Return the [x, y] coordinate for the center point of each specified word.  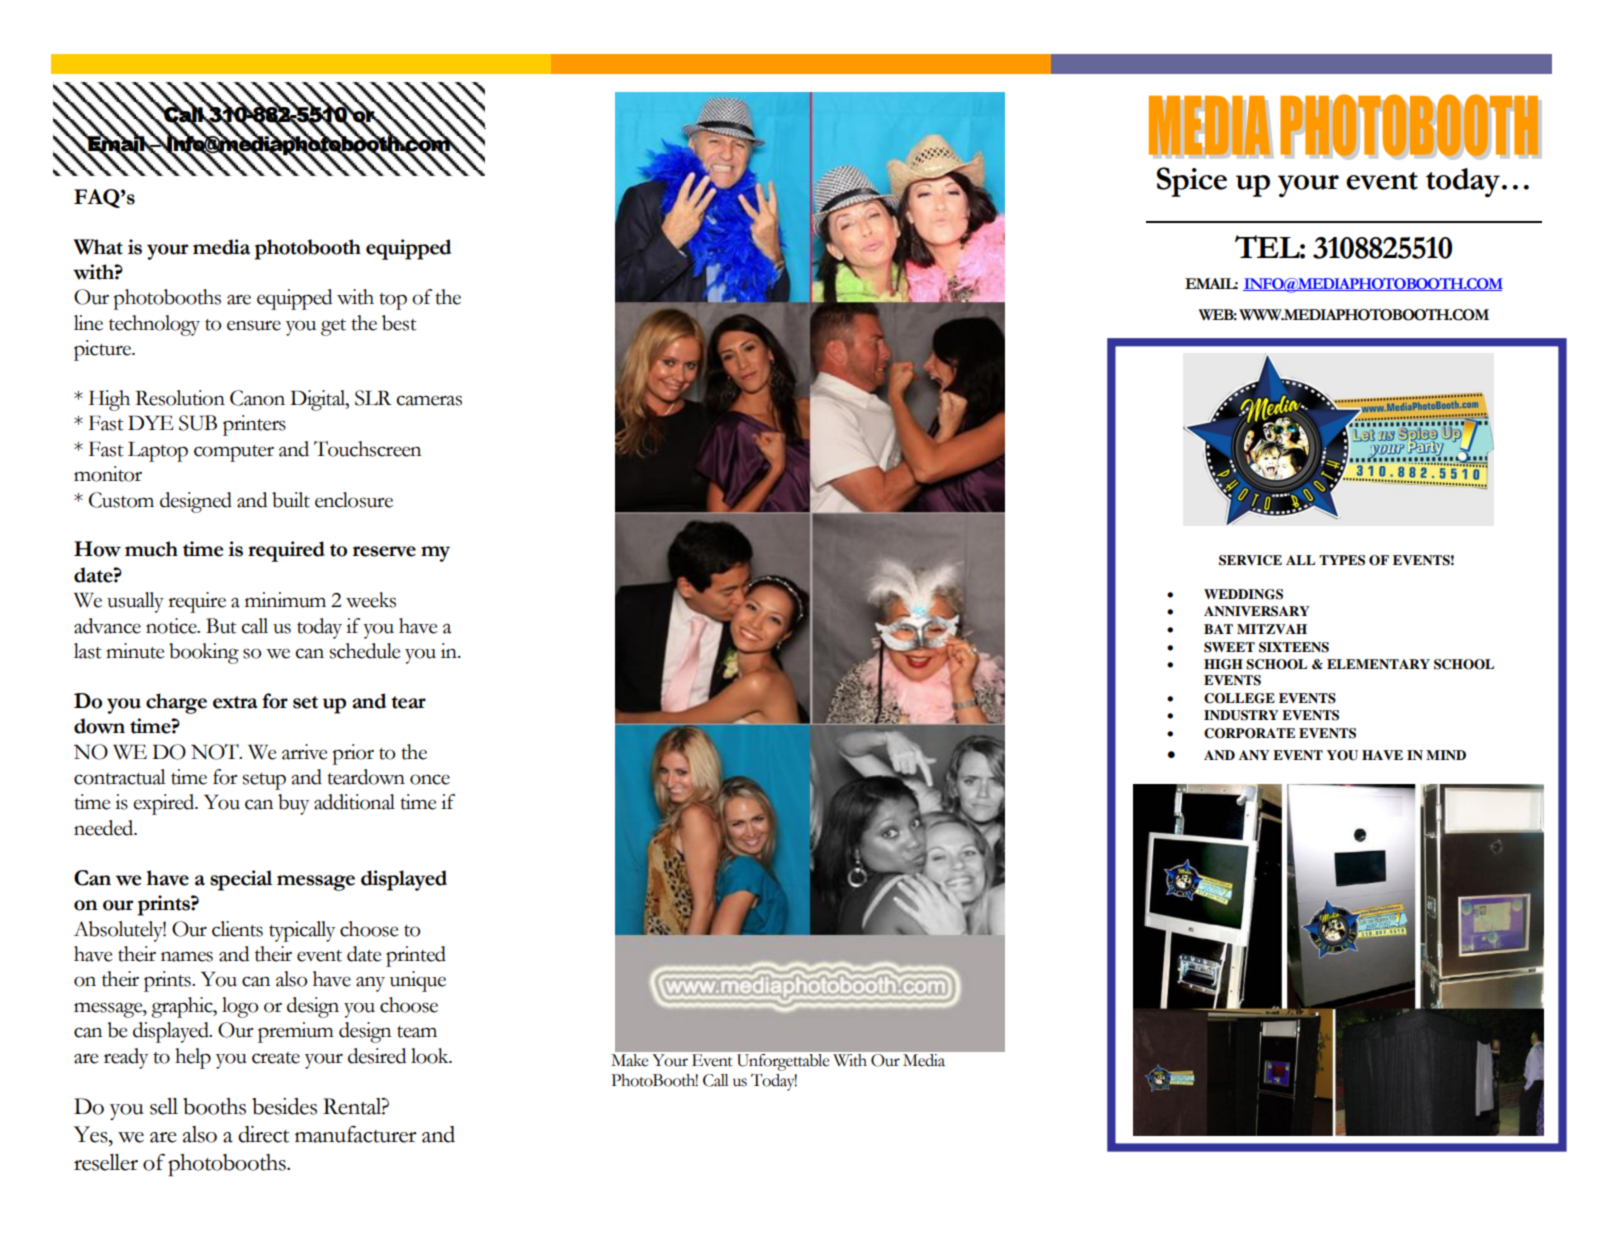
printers [254, 425]
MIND [1446, 755]
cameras [429, 400]
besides [284, 1106]
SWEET [1229, 647]
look [431, 1056]
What [98, 247]
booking [204, 653]
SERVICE [1250, 560]
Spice [1192, 182]
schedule [365, 651]
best [399, 323]
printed [416, 956]
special [241, 880]
